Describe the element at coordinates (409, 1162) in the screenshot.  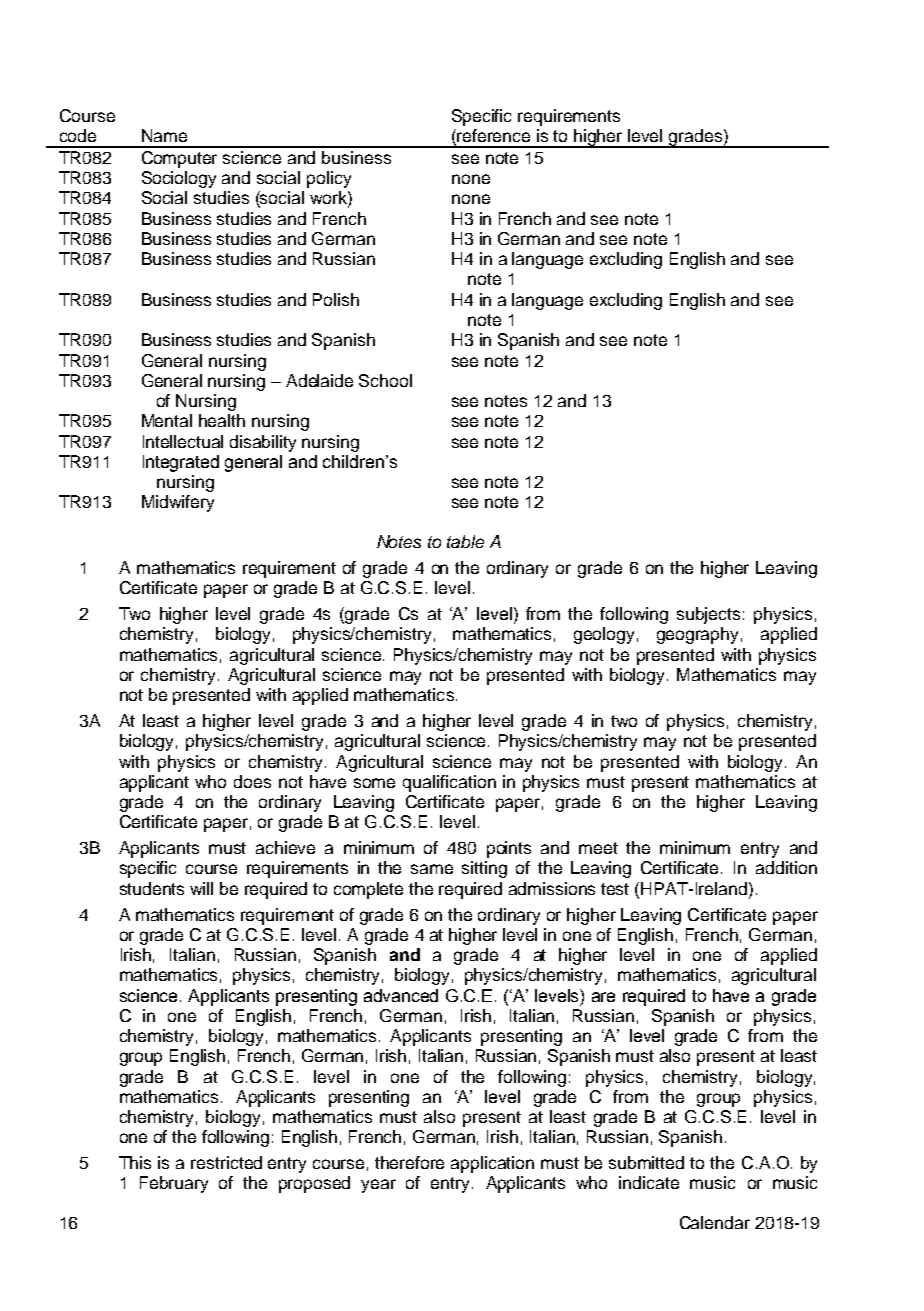
I see `therefore` at that location.
